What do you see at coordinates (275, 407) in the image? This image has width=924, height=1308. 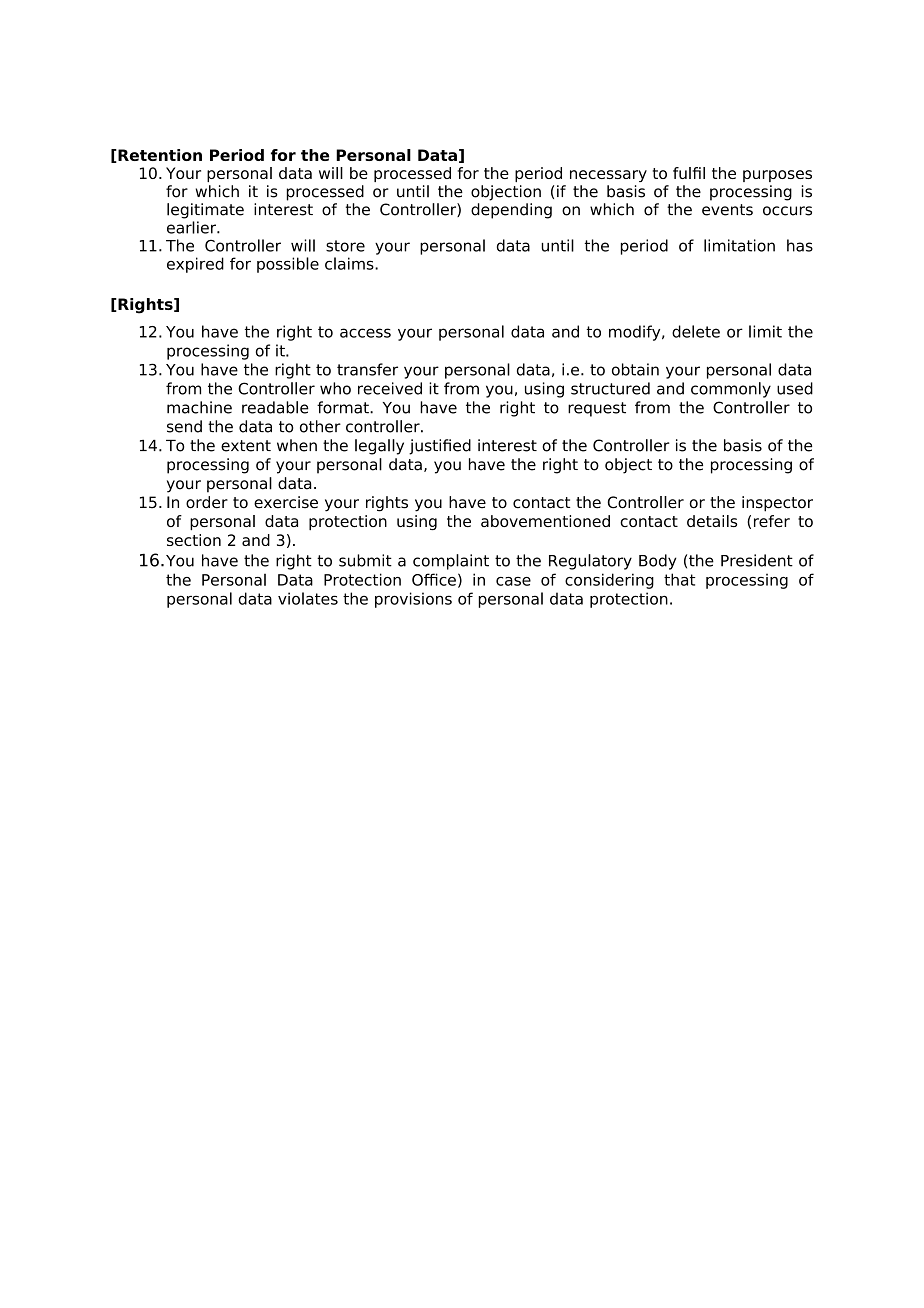 I see `readable` at bounding box center [275, 407].
